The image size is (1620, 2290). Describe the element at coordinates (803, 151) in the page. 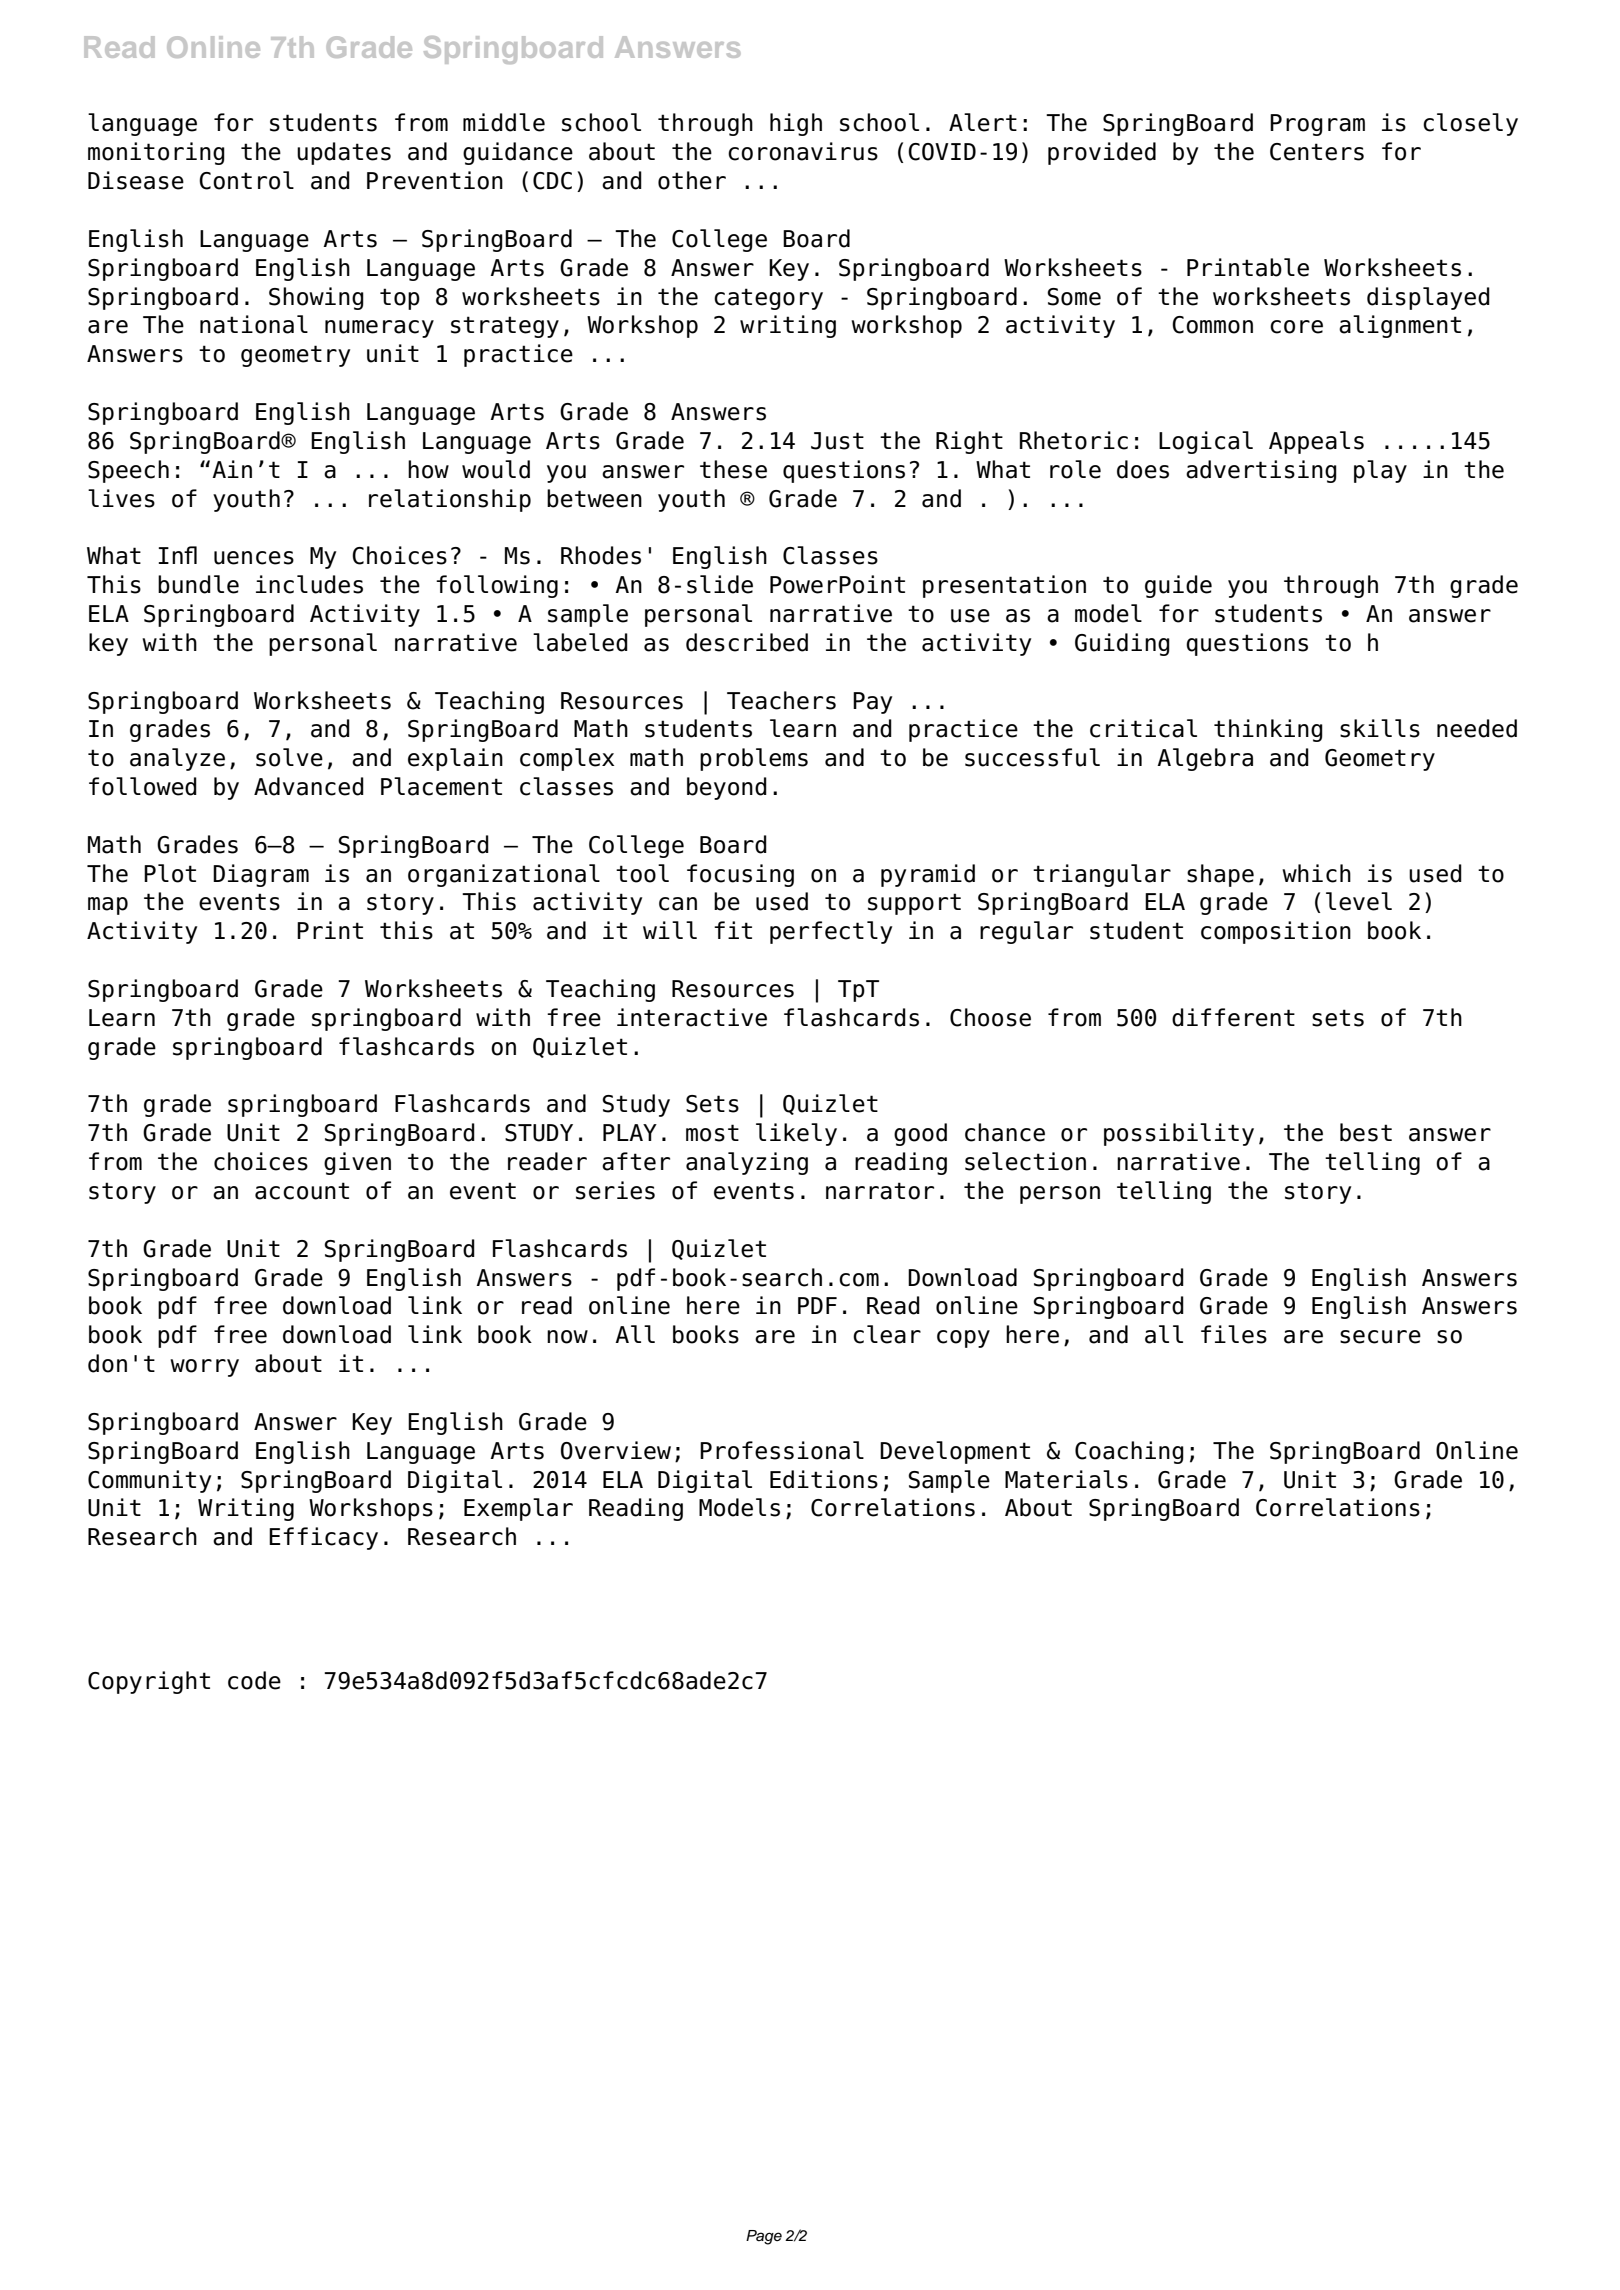

I see `coronavirus` at that location.
